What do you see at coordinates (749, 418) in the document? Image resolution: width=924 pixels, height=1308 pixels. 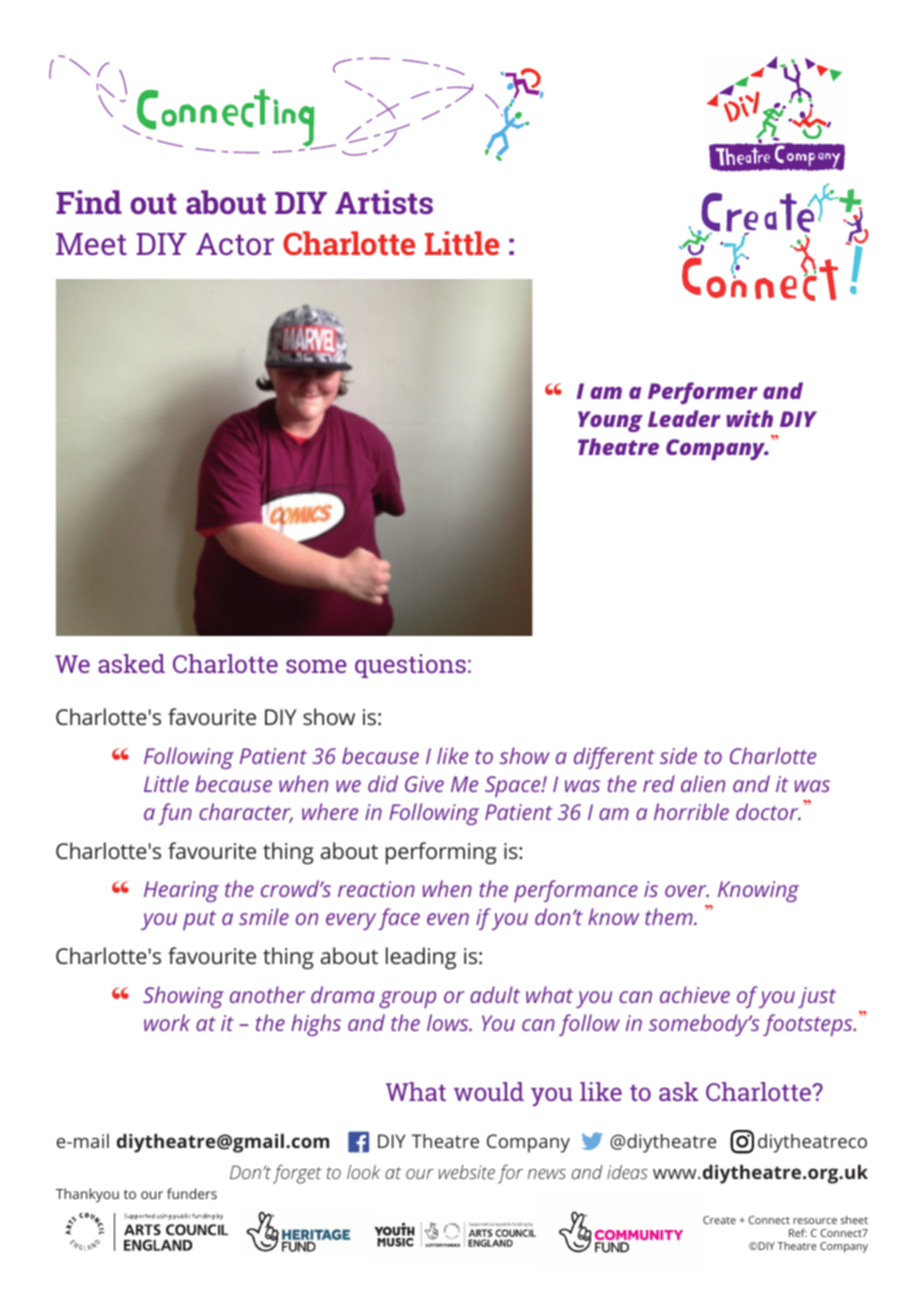 I see `with` at bounding box center [749, 418].
